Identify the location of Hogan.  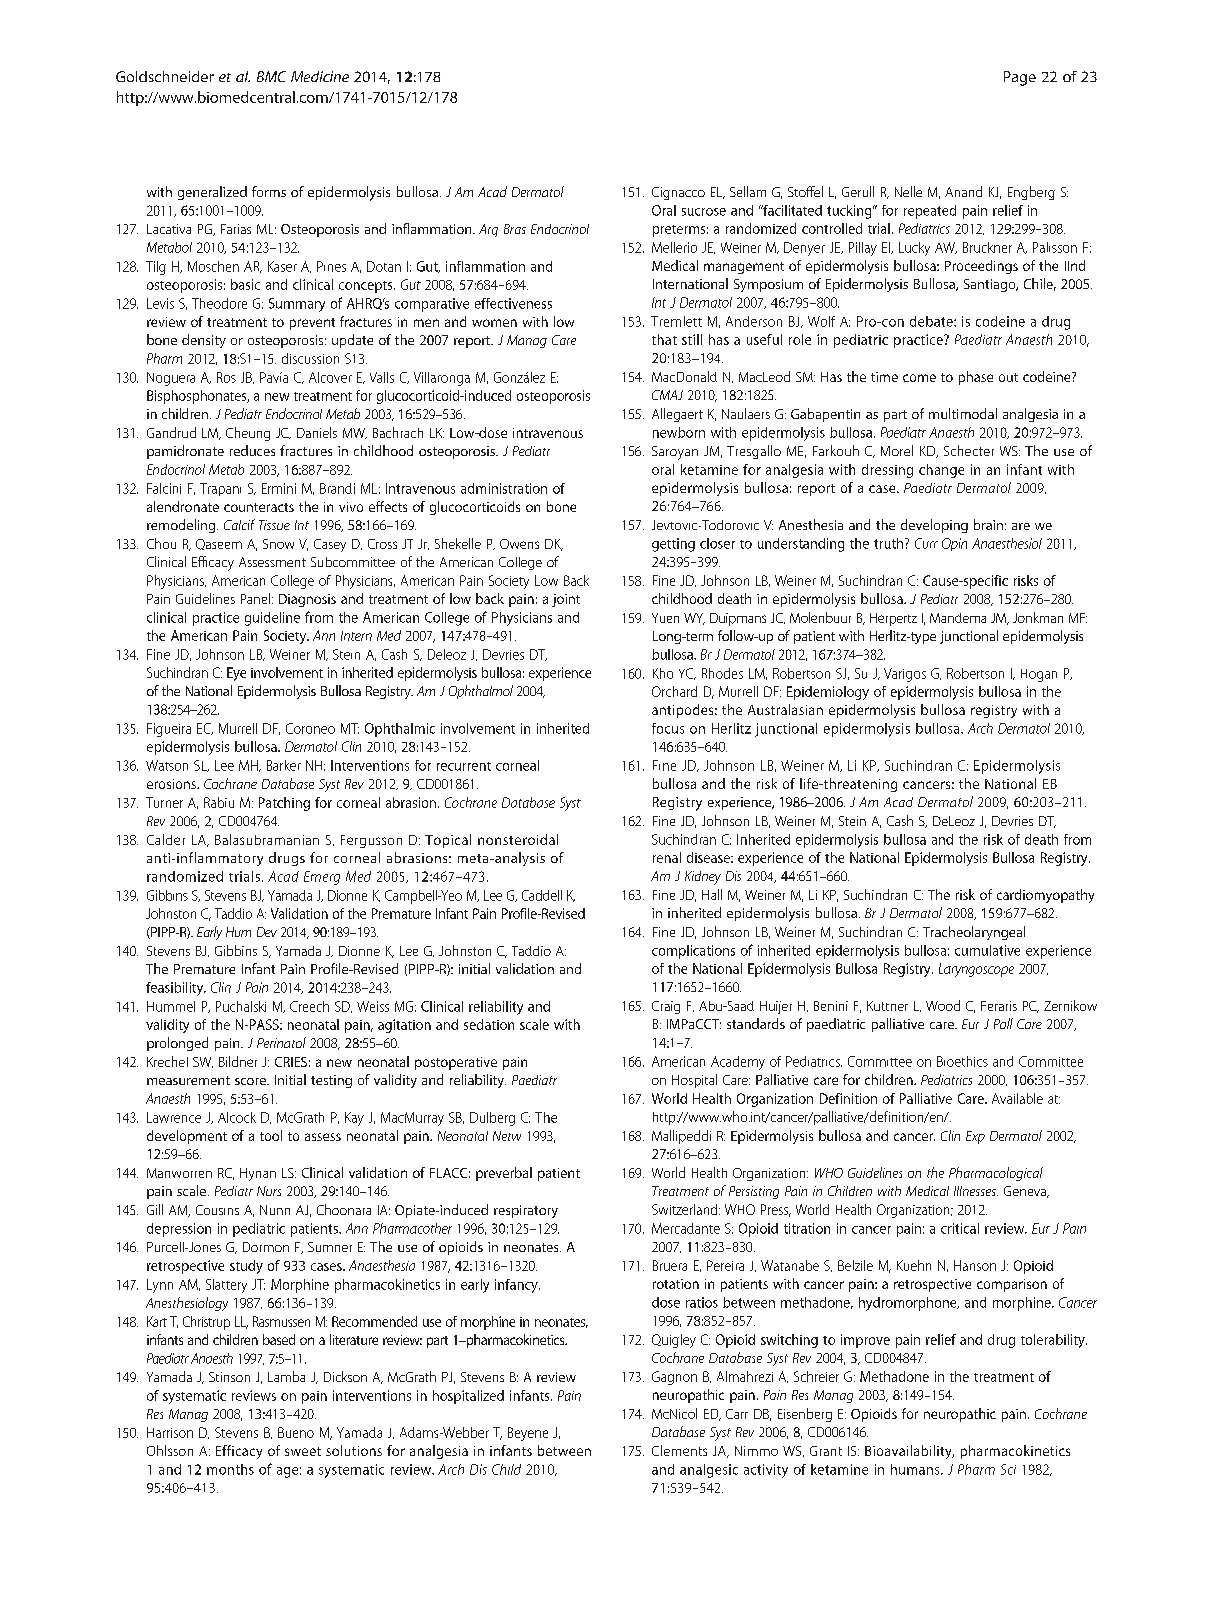
(1039, 675).
